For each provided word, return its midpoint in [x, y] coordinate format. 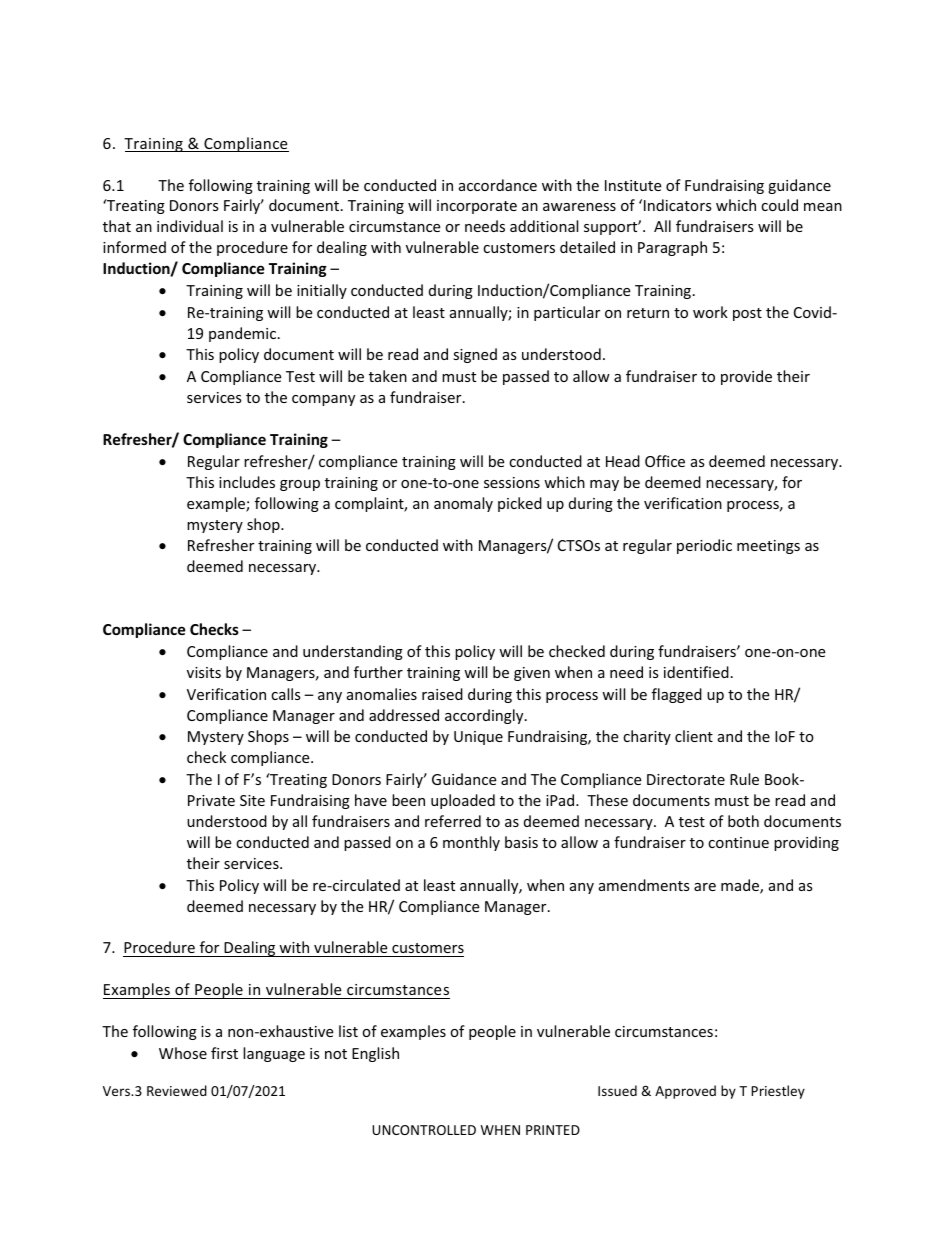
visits [204, 672]
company [323, 400]
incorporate [477, 207]
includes [247, 482]
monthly [471, 843]
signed [475, 355]
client [694, 736]
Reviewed [177, 1090]
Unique [478, 738]
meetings [768, 547]
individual [190, 226]
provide [746, 377]
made [741, 886]
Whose [183, 1053]
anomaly [463, 504]
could [779, 205]
